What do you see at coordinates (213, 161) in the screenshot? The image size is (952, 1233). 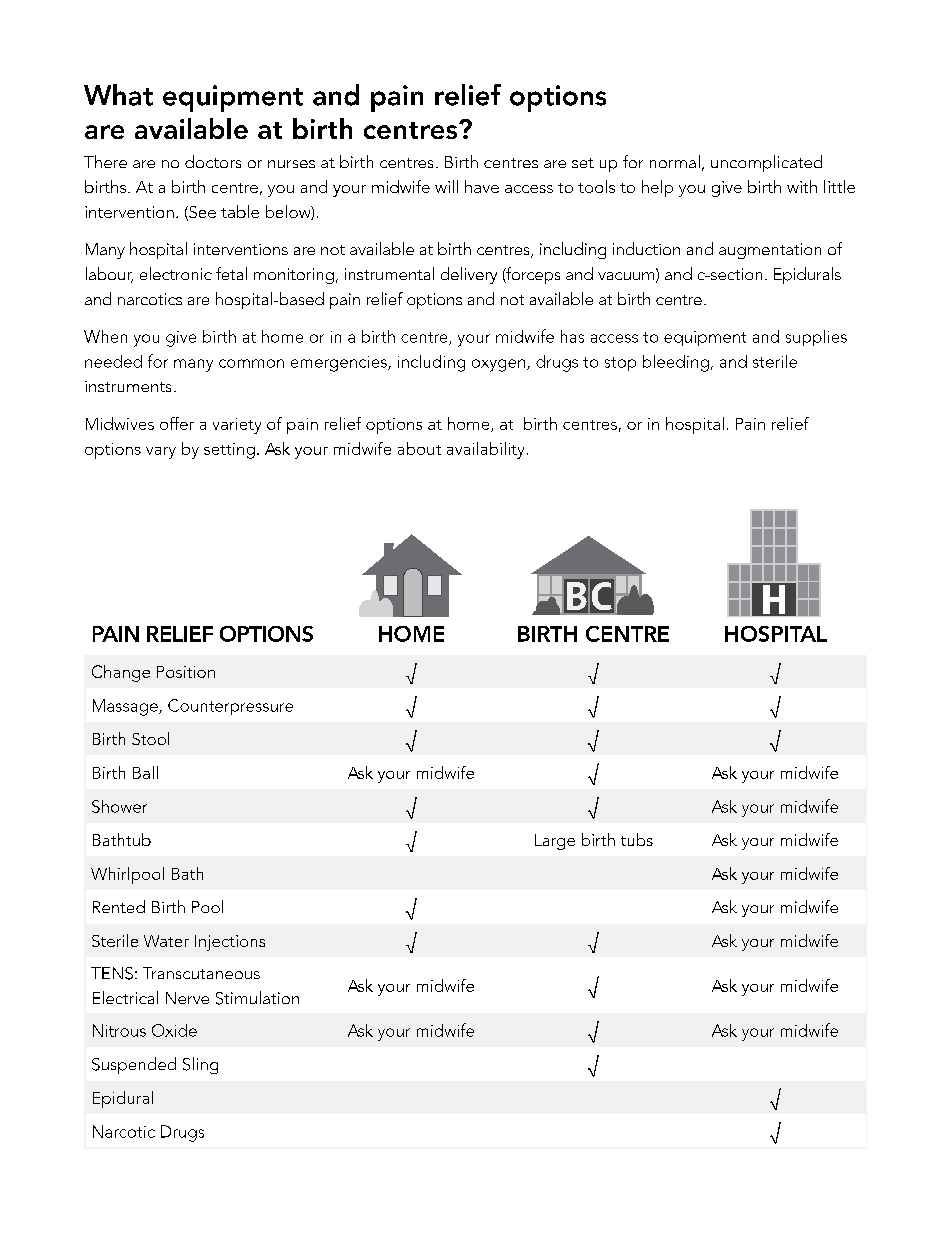 I see `doctors` at bounding box center [213, 161].
